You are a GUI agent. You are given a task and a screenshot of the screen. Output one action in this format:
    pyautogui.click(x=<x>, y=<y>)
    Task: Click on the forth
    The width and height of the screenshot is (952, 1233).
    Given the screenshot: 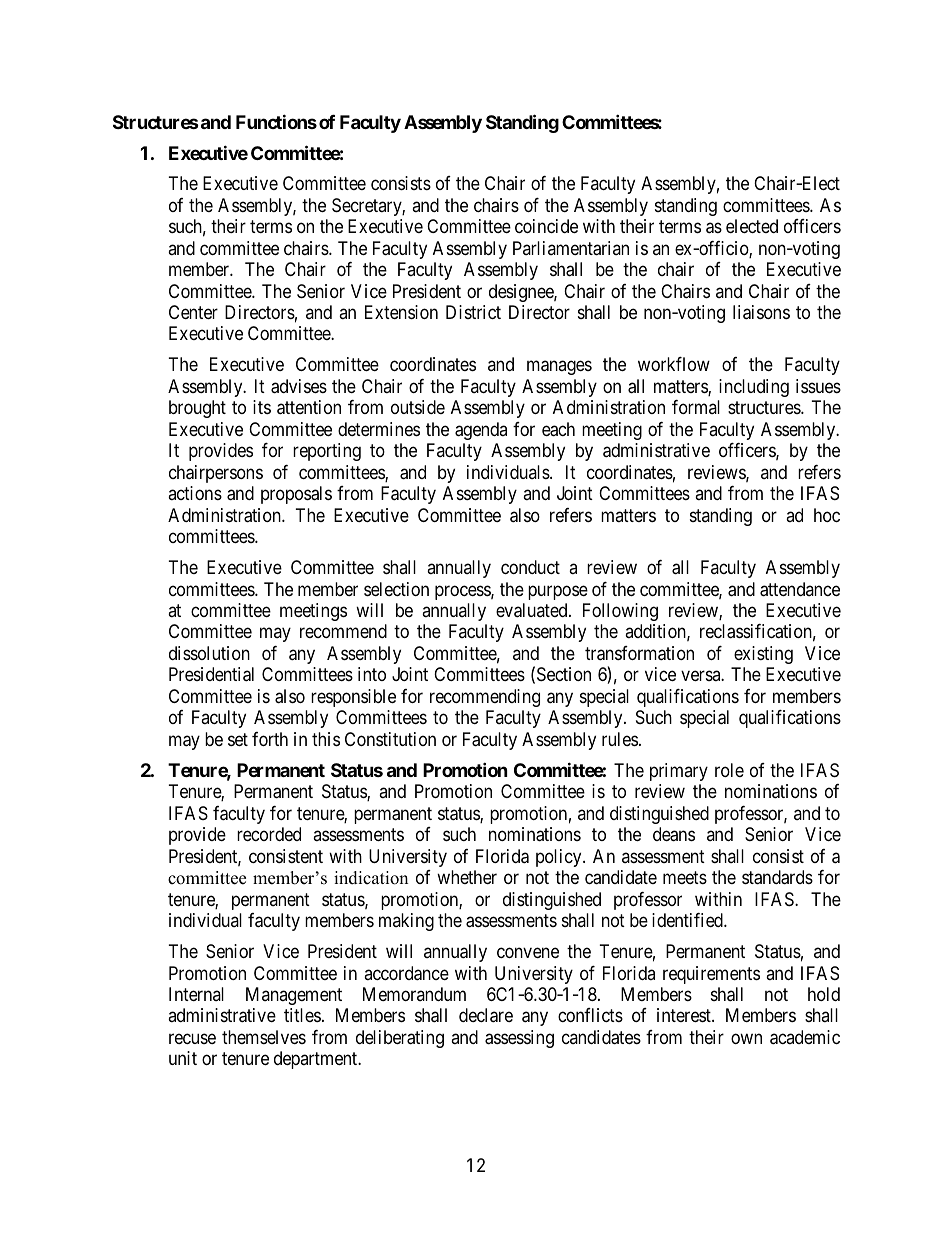 What is the action you would take?
    pyautogui.click(x=270, y=739)
